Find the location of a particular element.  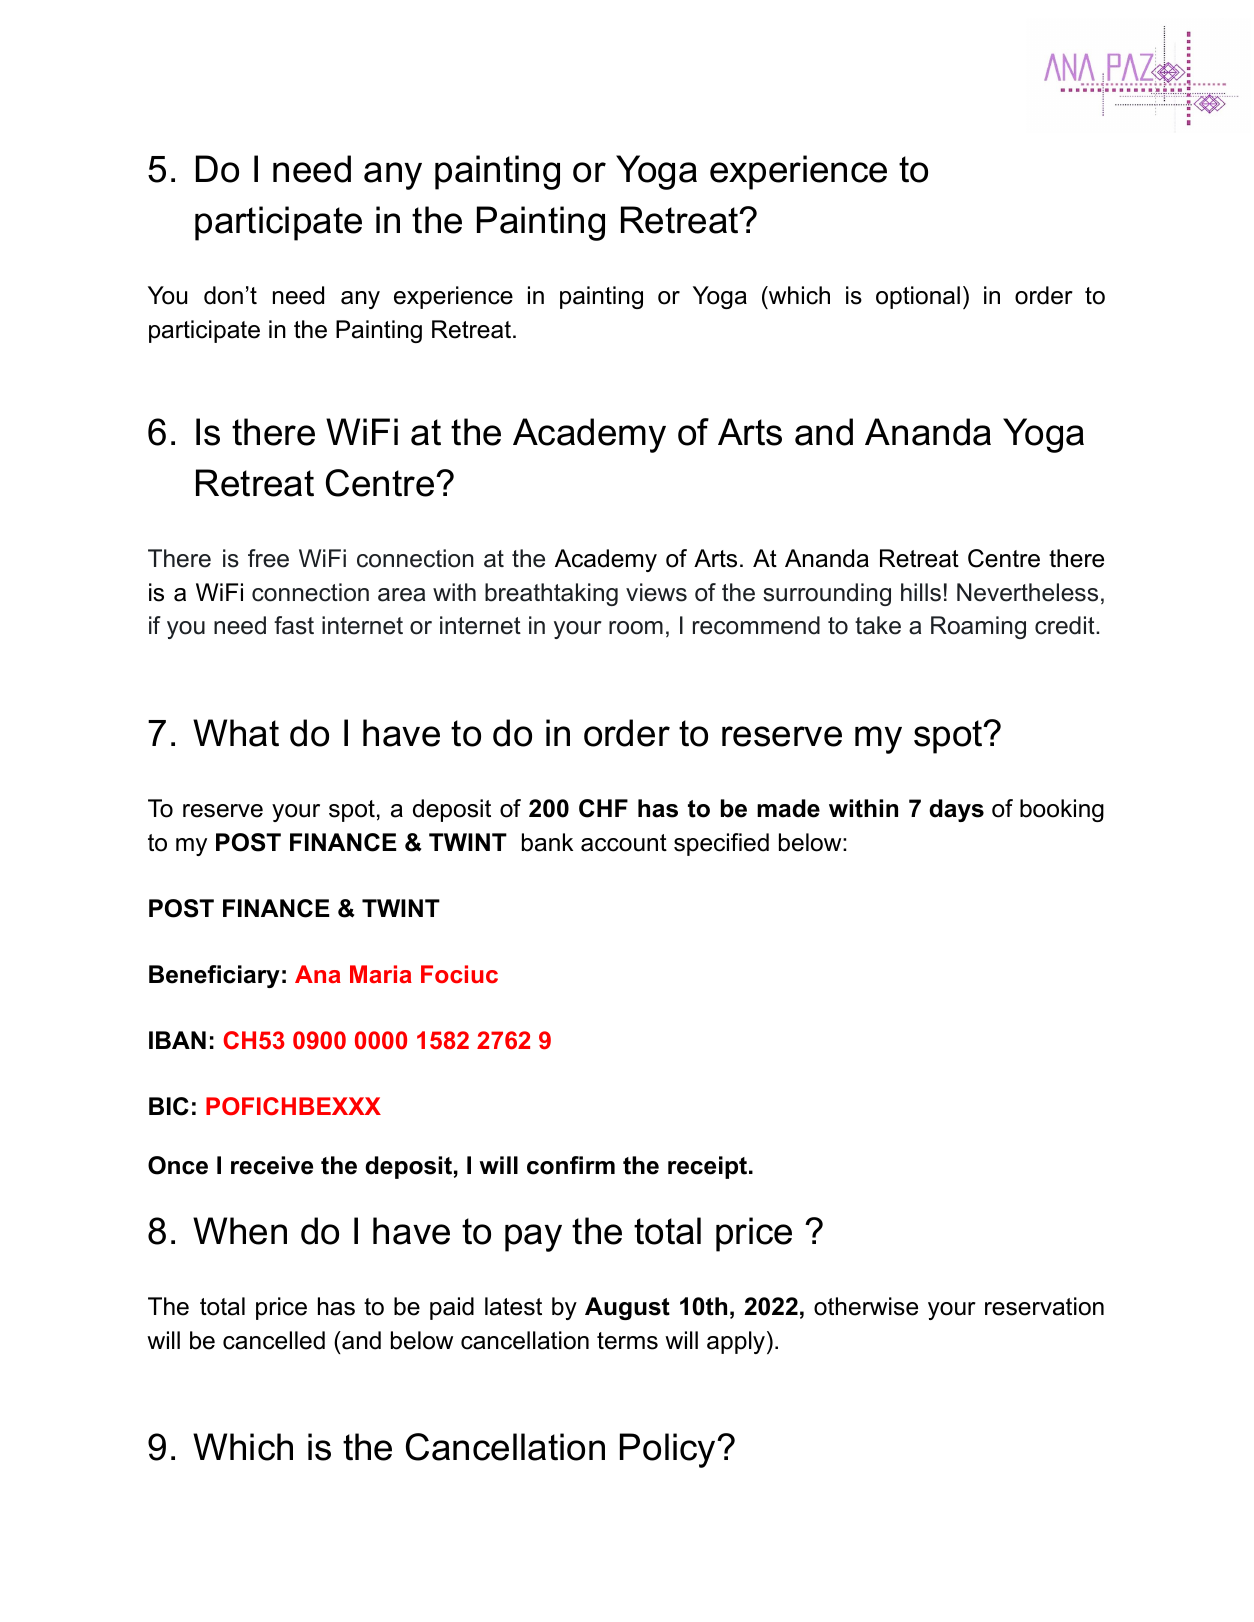

hills is located at coordinates (921, 592).
